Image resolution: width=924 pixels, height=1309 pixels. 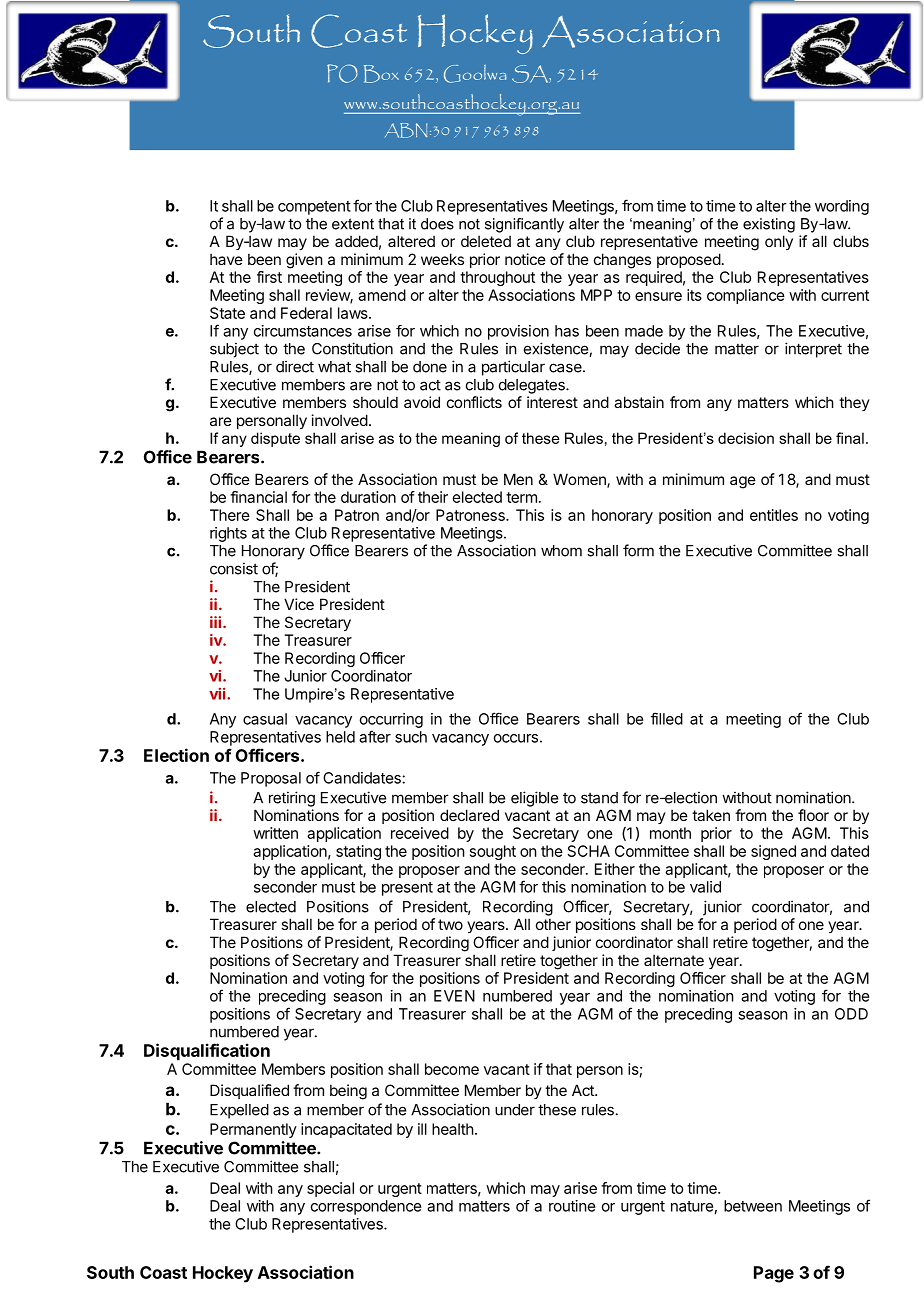 What do you see at coordinates (813, 350) in the screenshot?
I see `interpret` at bounding box center [813, 350].
